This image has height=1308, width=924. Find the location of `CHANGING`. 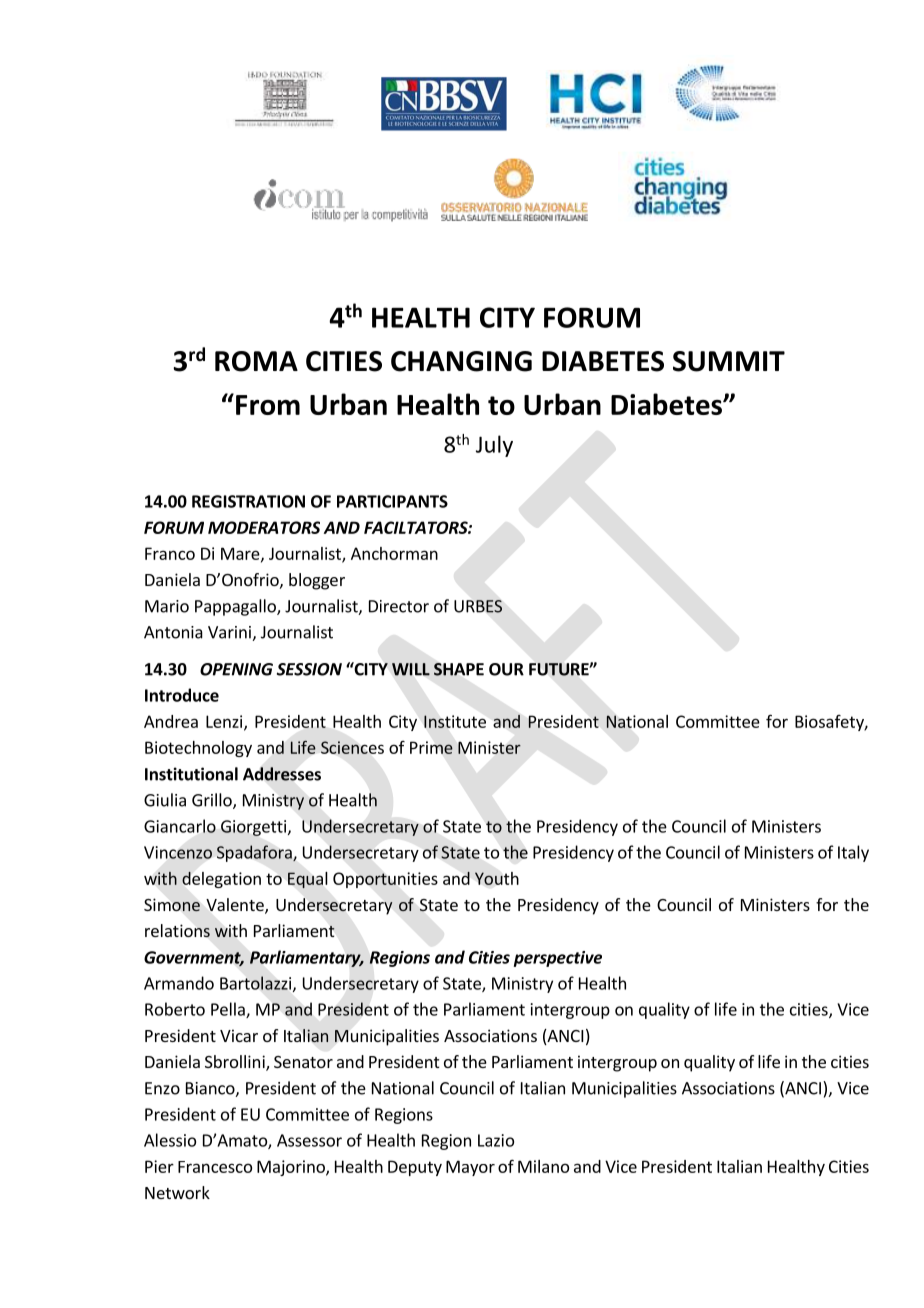

CHANGING is located at coordinates (461, 361).
